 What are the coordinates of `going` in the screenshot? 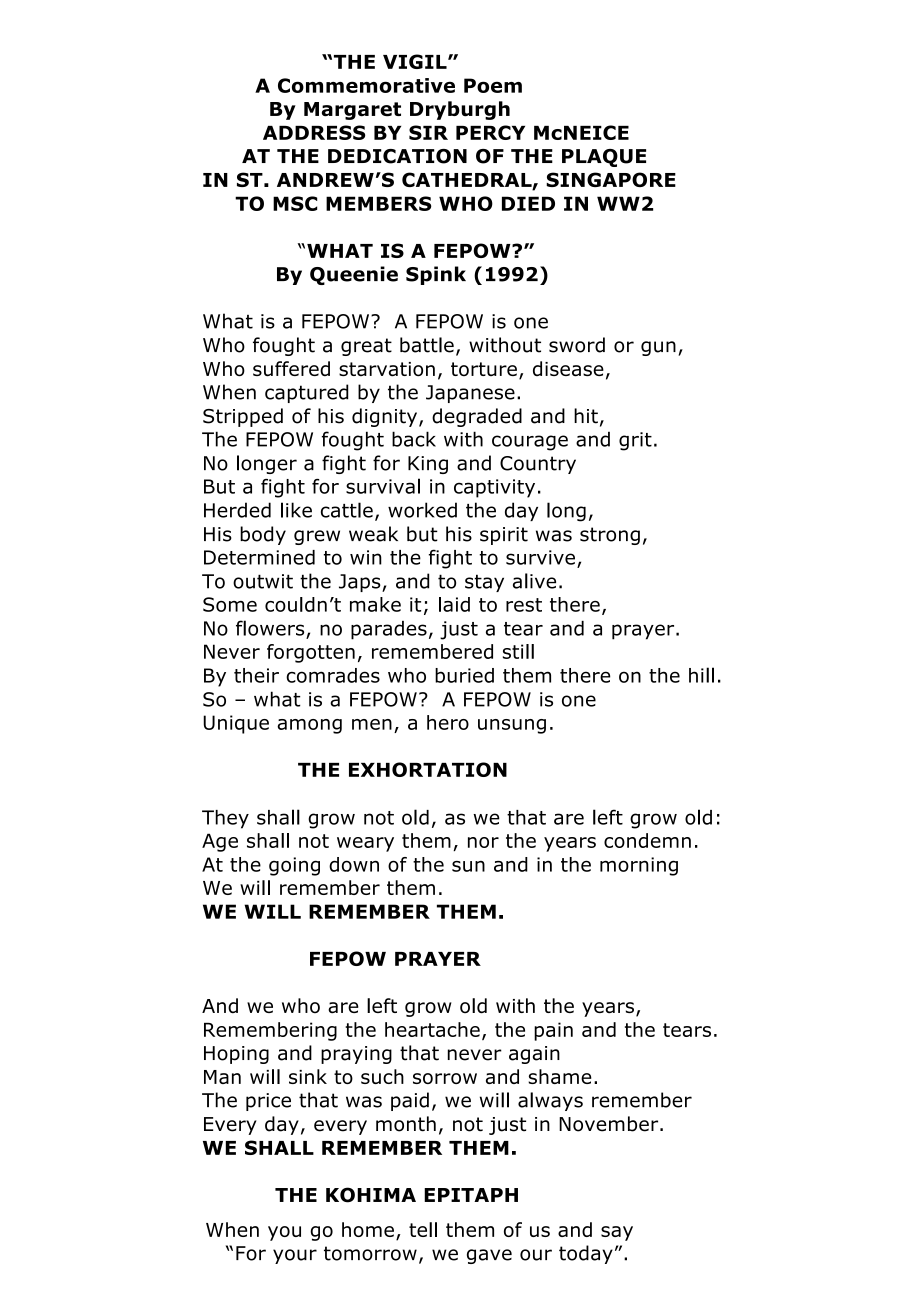 It's located at (294, 866).
